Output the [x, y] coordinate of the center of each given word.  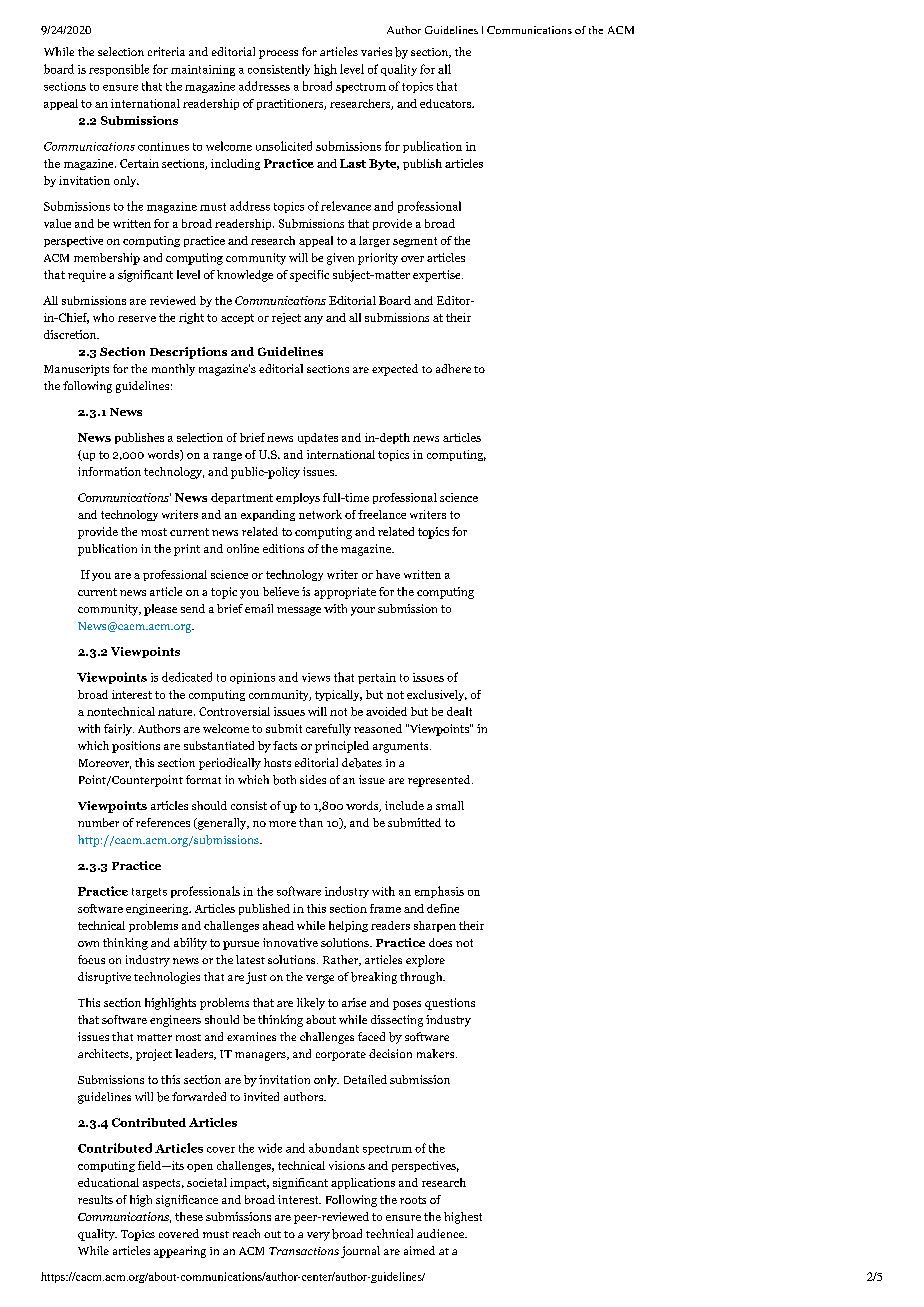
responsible [119, 70]
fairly [119, 730]
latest [250, 959]
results [95, 1199]
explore [425, 961]
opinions [252, 678]
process [278, 54]
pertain [377, 678]
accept [237, 319]
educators [446, 103]
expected [395, 370]
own [88, 944]
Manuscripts [76, 370]
